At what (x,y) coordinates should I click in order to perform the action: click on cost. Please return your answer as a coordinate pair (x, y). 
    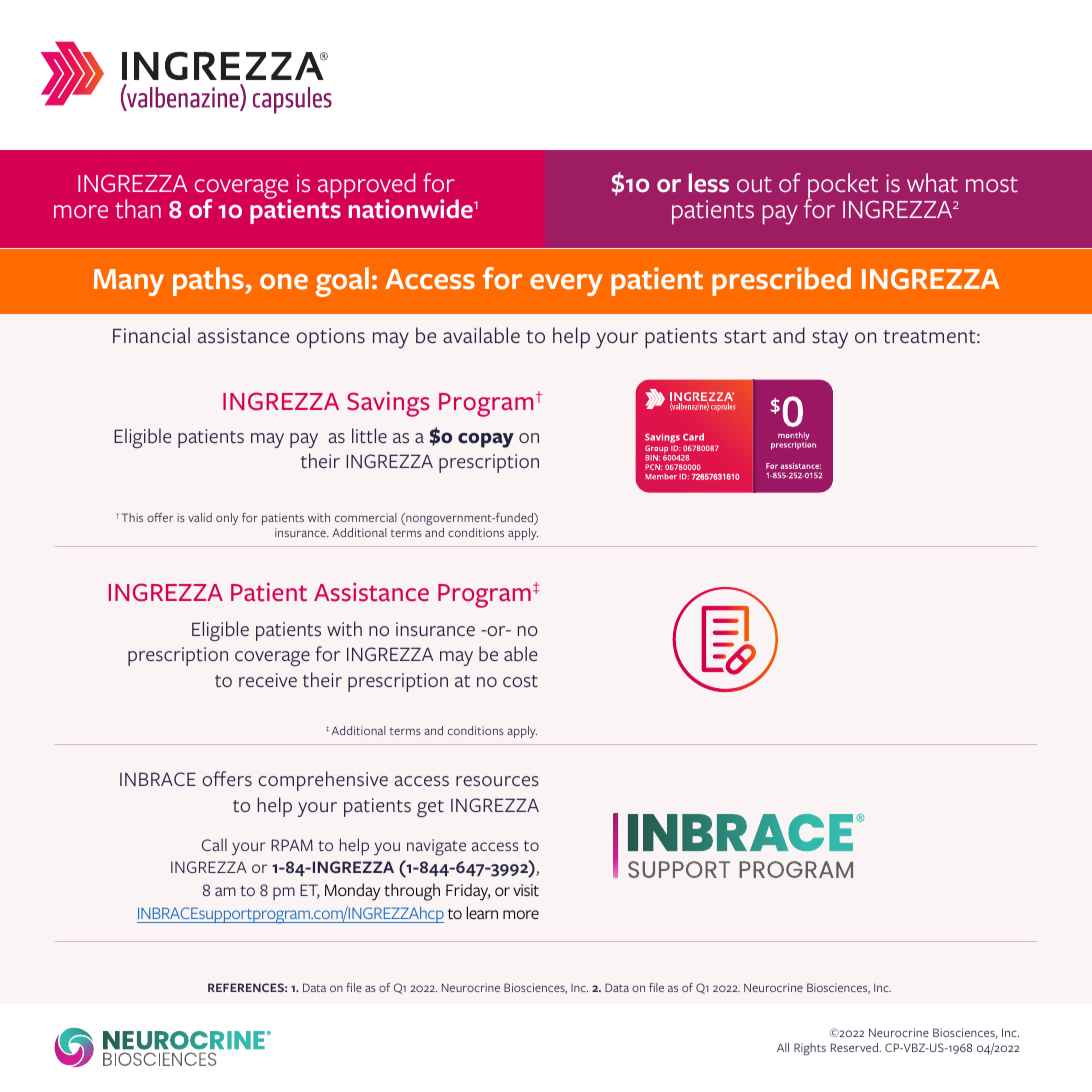
    Looking at the image, I should click on (520, 681).
